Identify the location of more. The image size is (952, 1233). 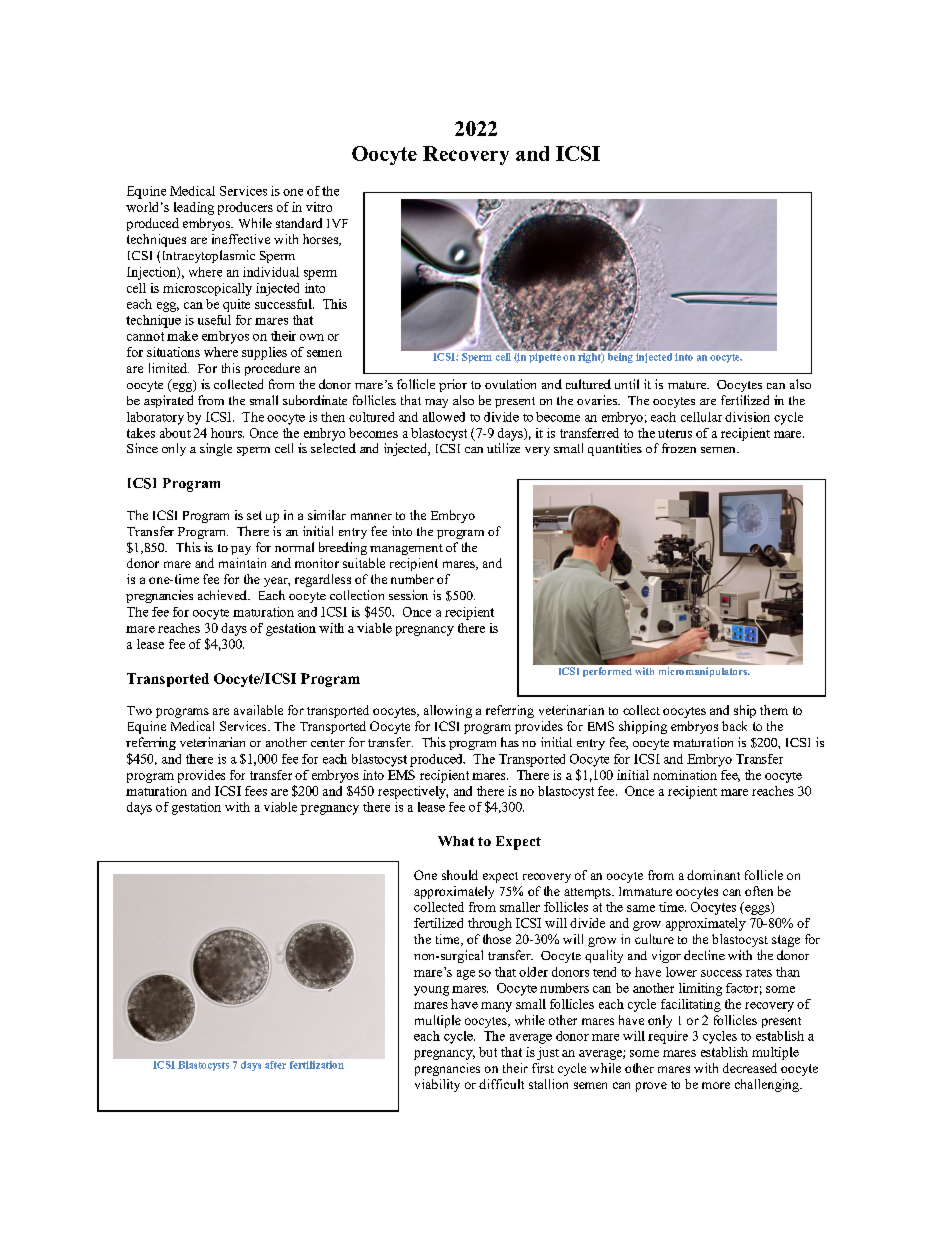
(716, 1085).
